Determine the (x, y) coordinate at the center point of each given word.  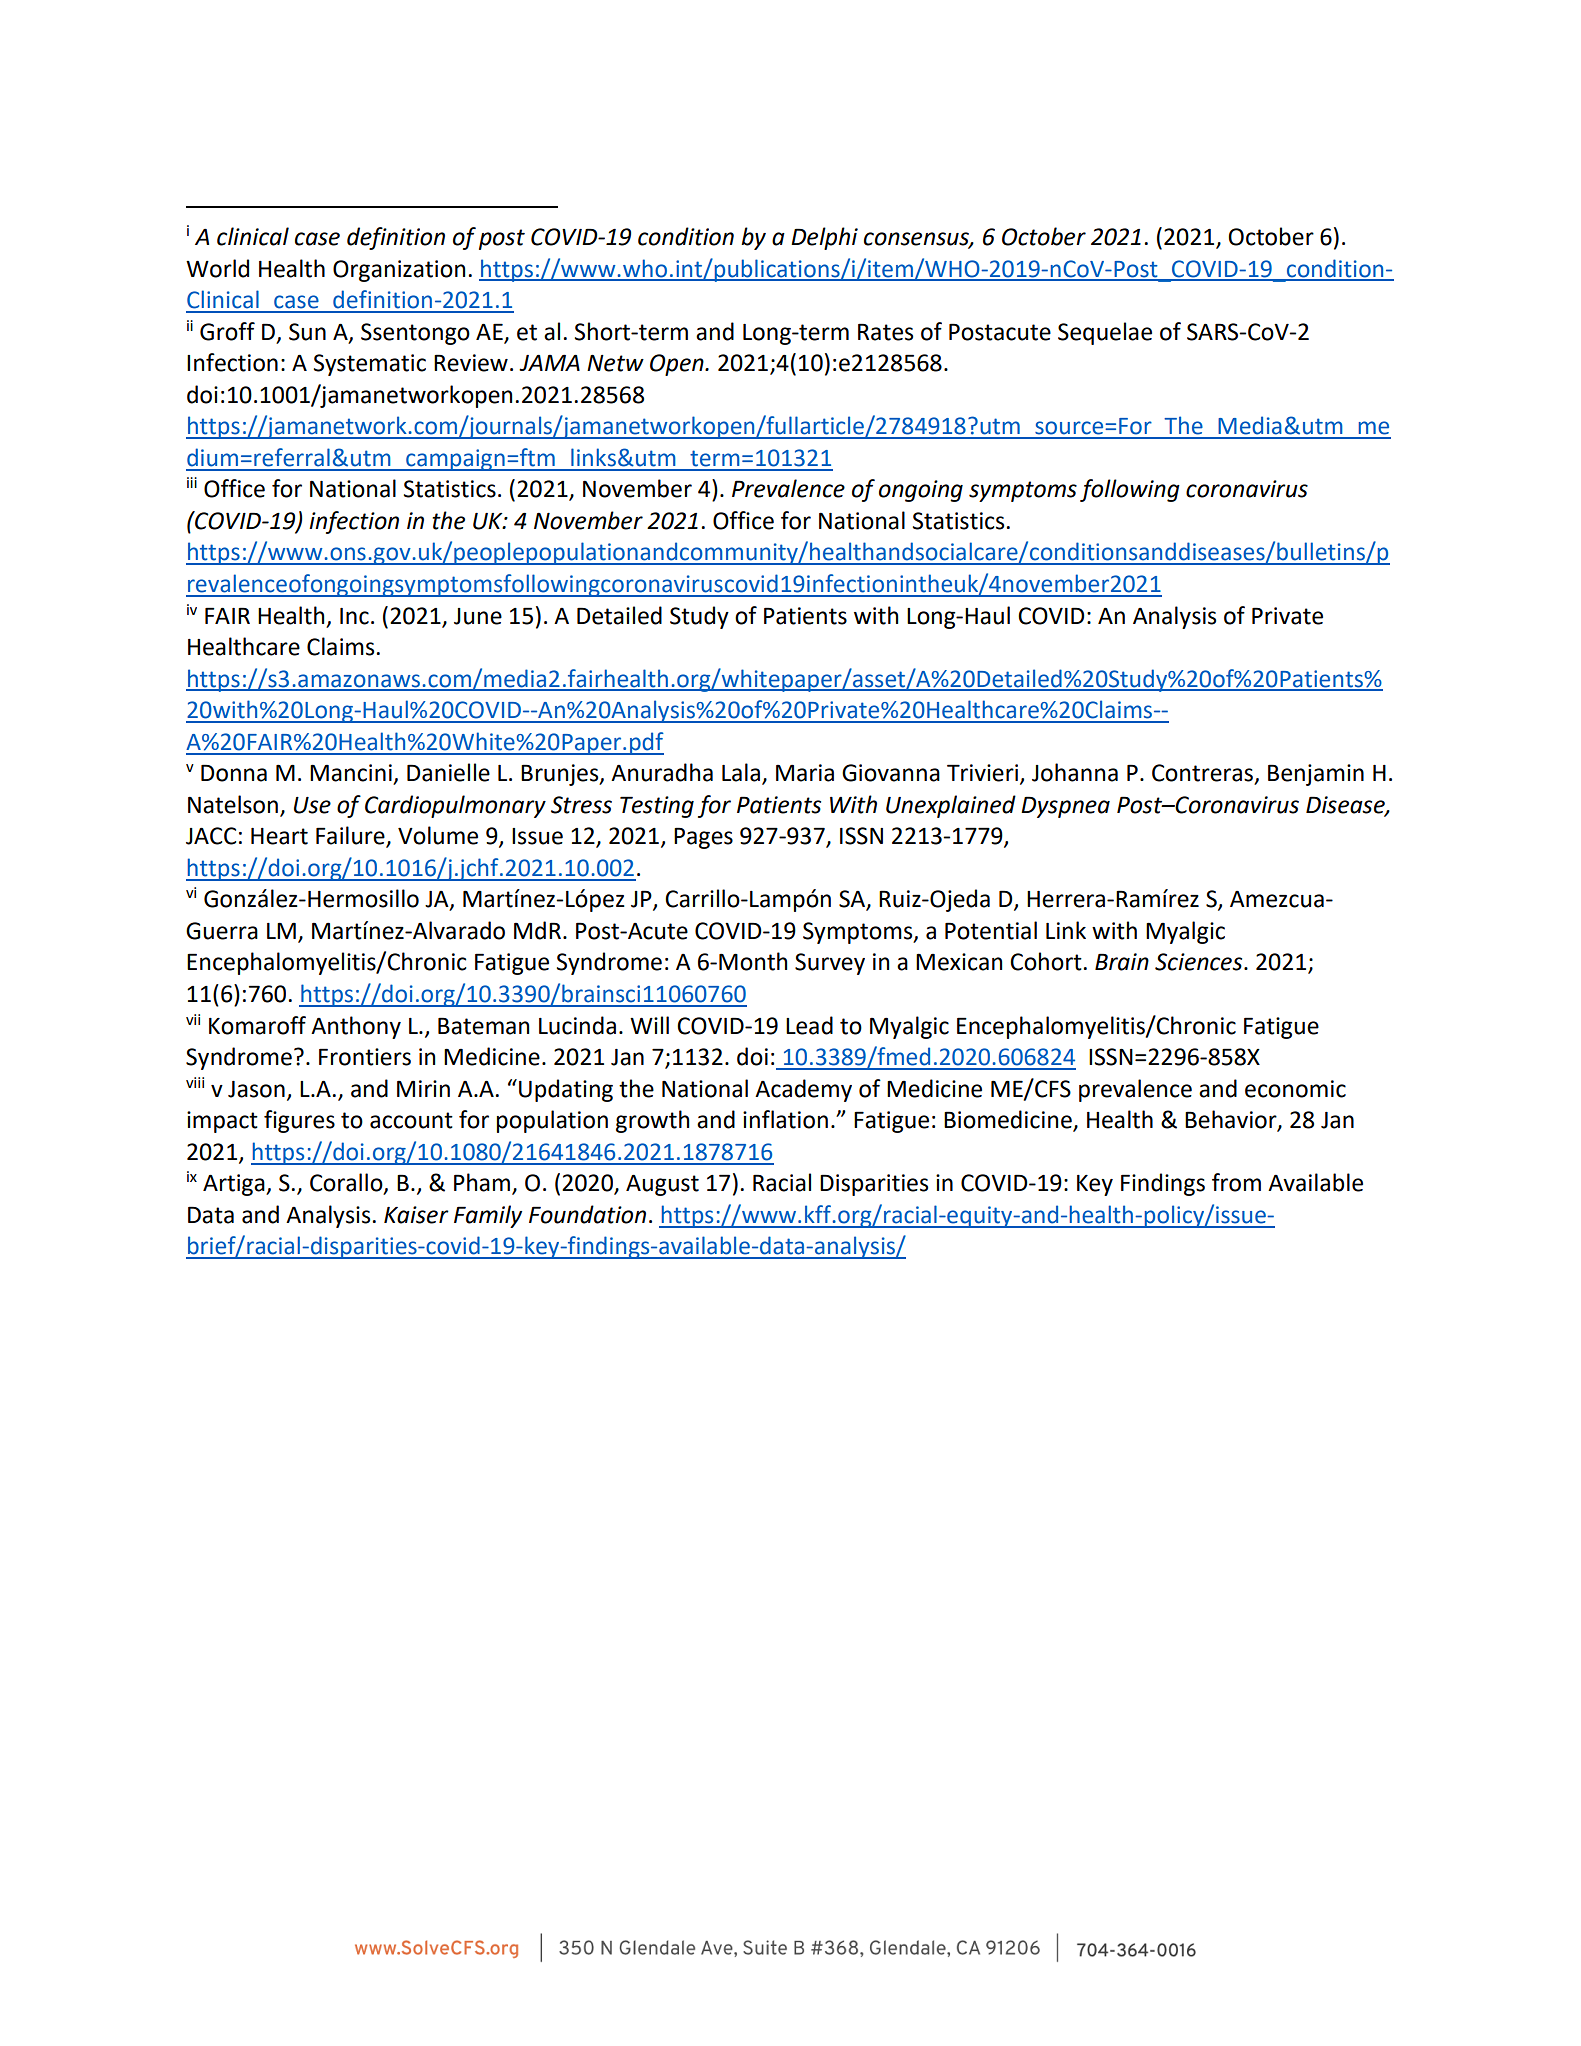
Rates (885, 332)
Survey (830, 964)
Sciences (1200, 962)
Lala (741, 772)
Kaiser (416, 1215)
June (478, 616)
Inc (354, 616)
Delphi (824, 238)
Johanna (1075, 772)
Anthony (356, 1027)
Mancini (351, 773)
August (662, 1185)
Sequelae (1105, 333)
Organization (399, 271)
